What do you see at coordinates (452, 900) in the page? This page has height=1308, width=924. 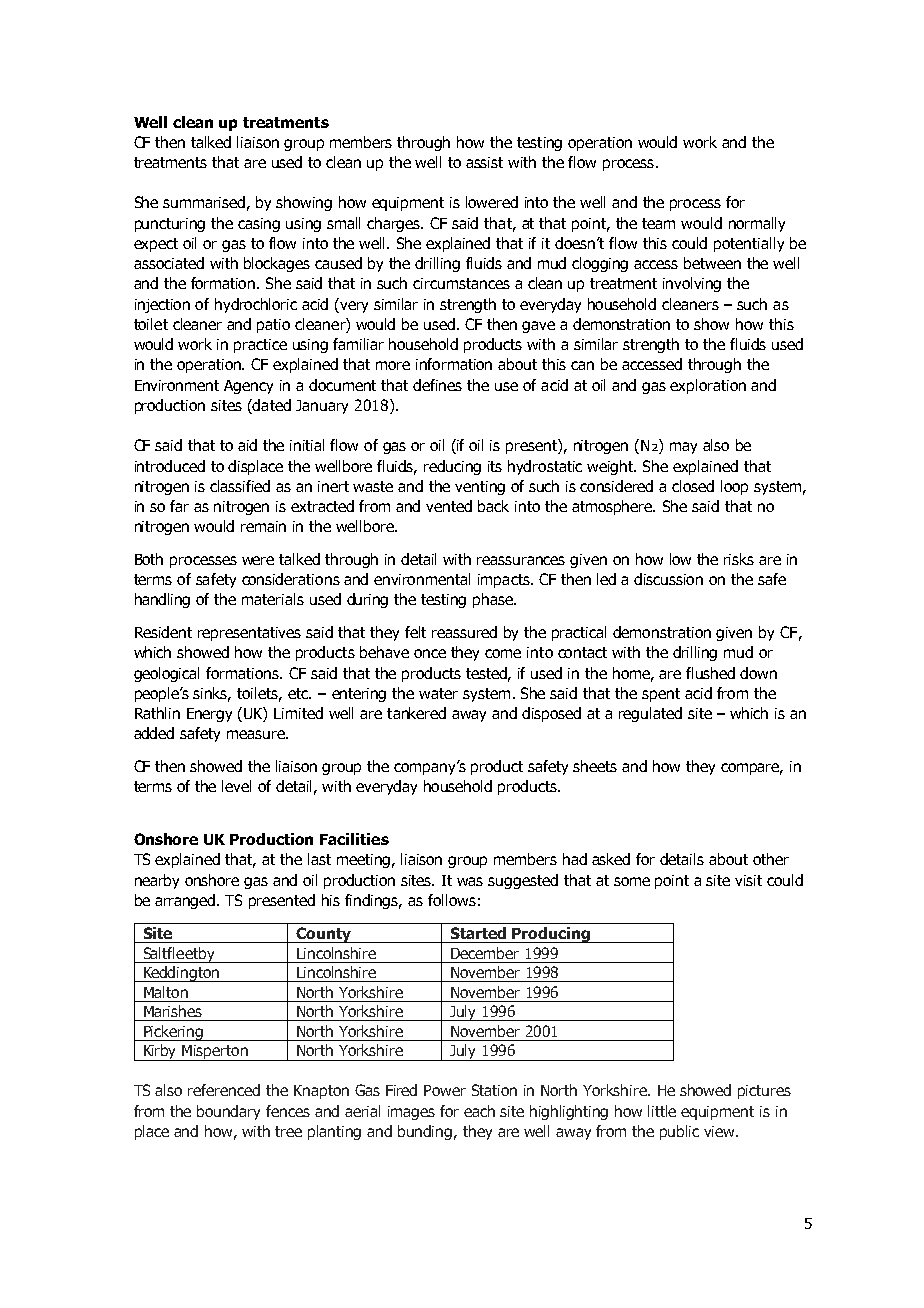 I see `follows` at bounding box center [452, 900].
